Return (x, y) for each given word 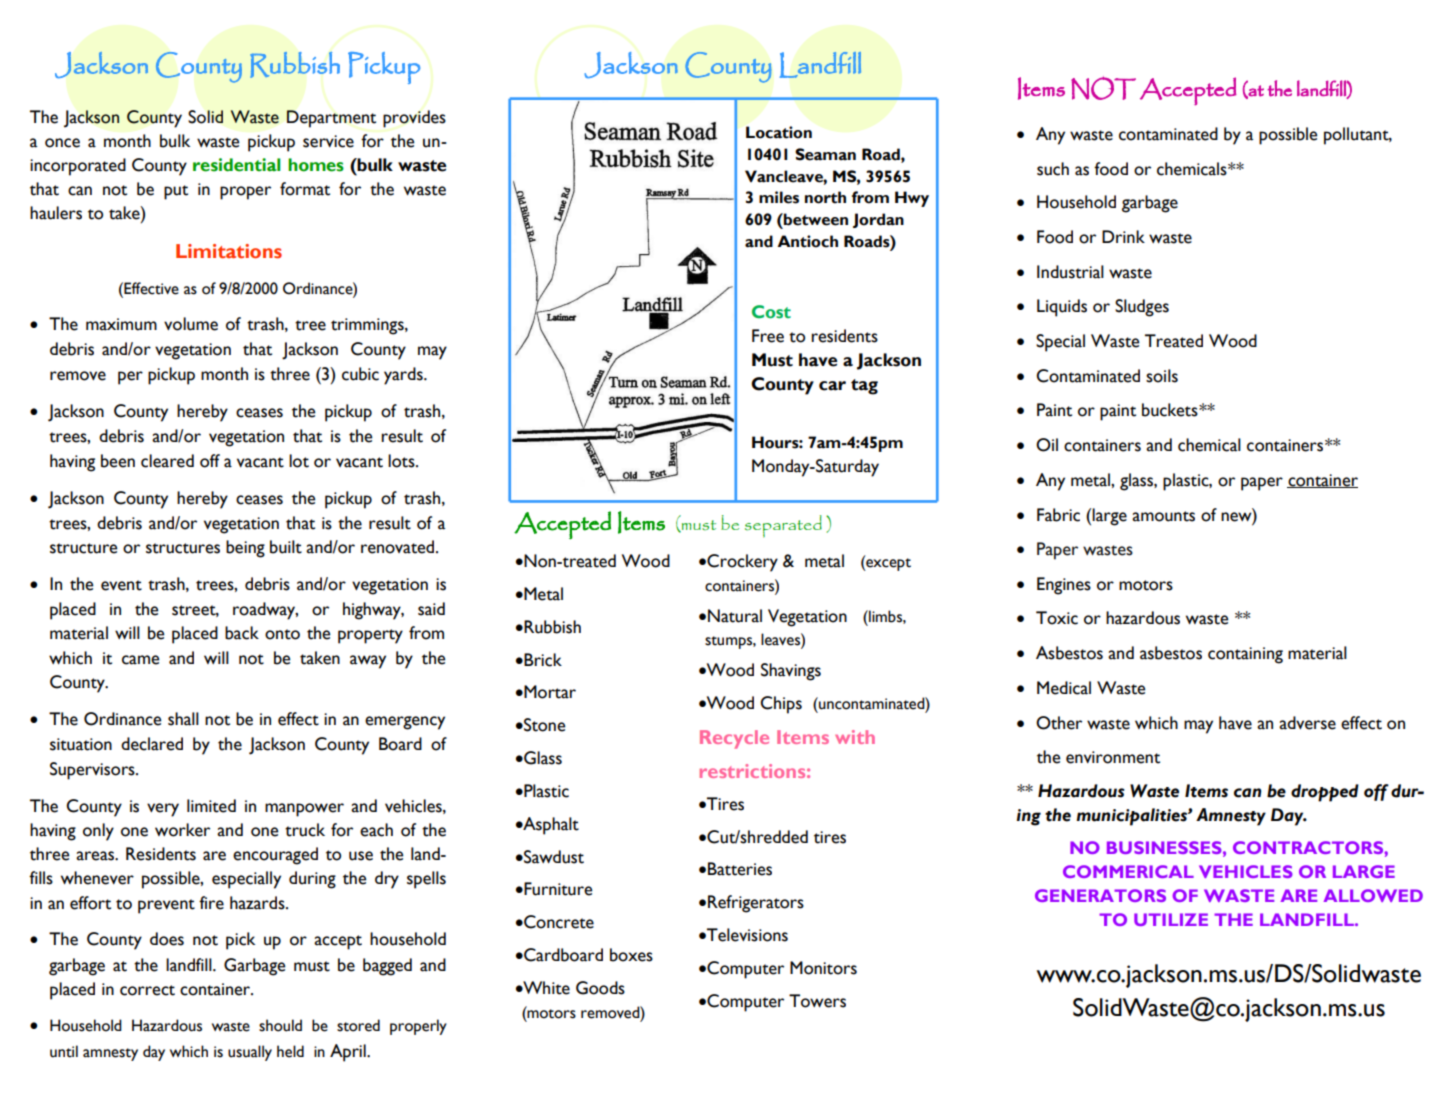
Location (779, 132)
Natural (735, 616)
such (1053, 169)
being (245, 549)
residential (236, 165)
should (280, 1025)
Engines (1064, 586)
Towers (817, 1001)
